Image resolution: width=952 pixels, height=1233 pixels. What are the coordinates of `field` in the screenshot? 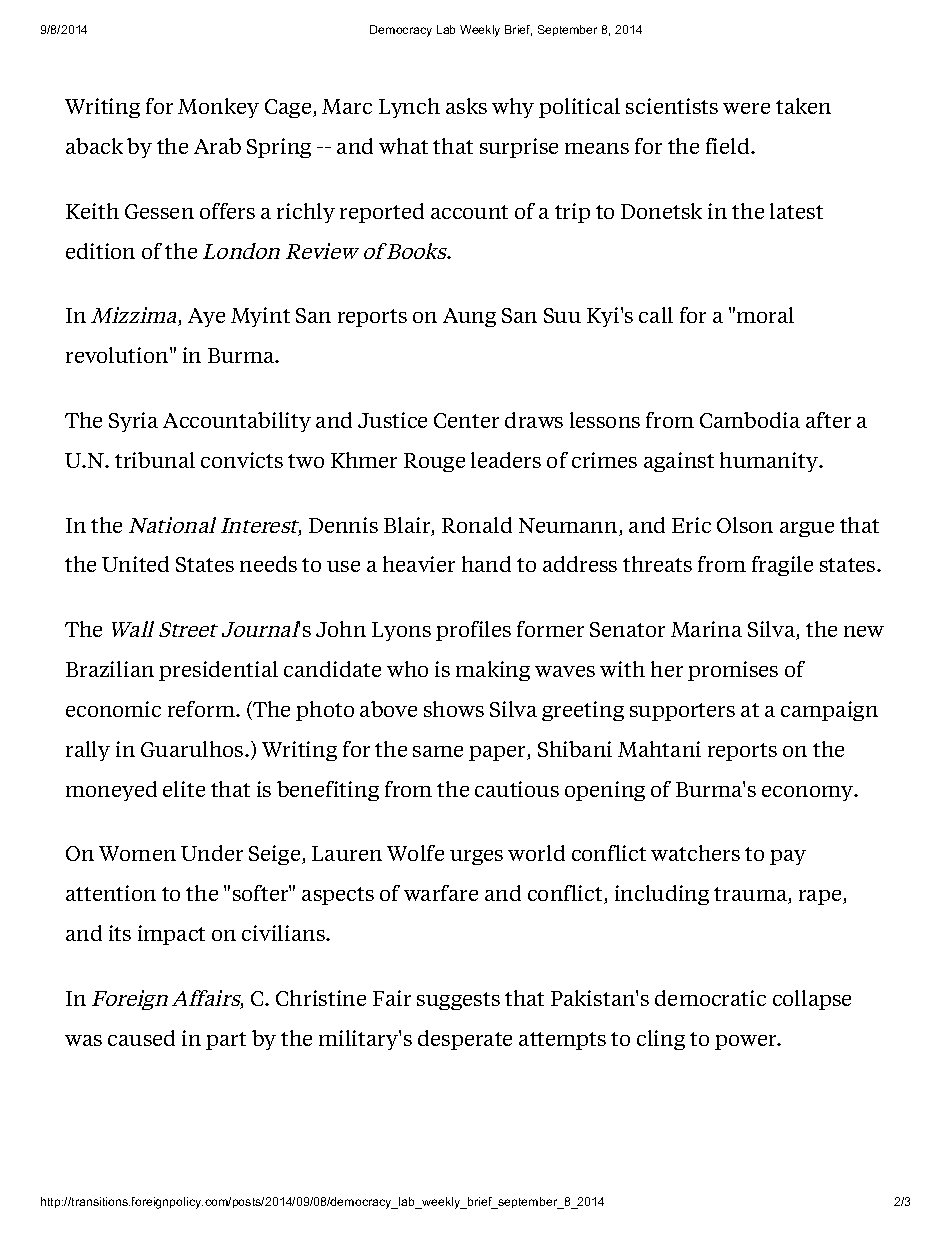 It's located at (729, 146).
